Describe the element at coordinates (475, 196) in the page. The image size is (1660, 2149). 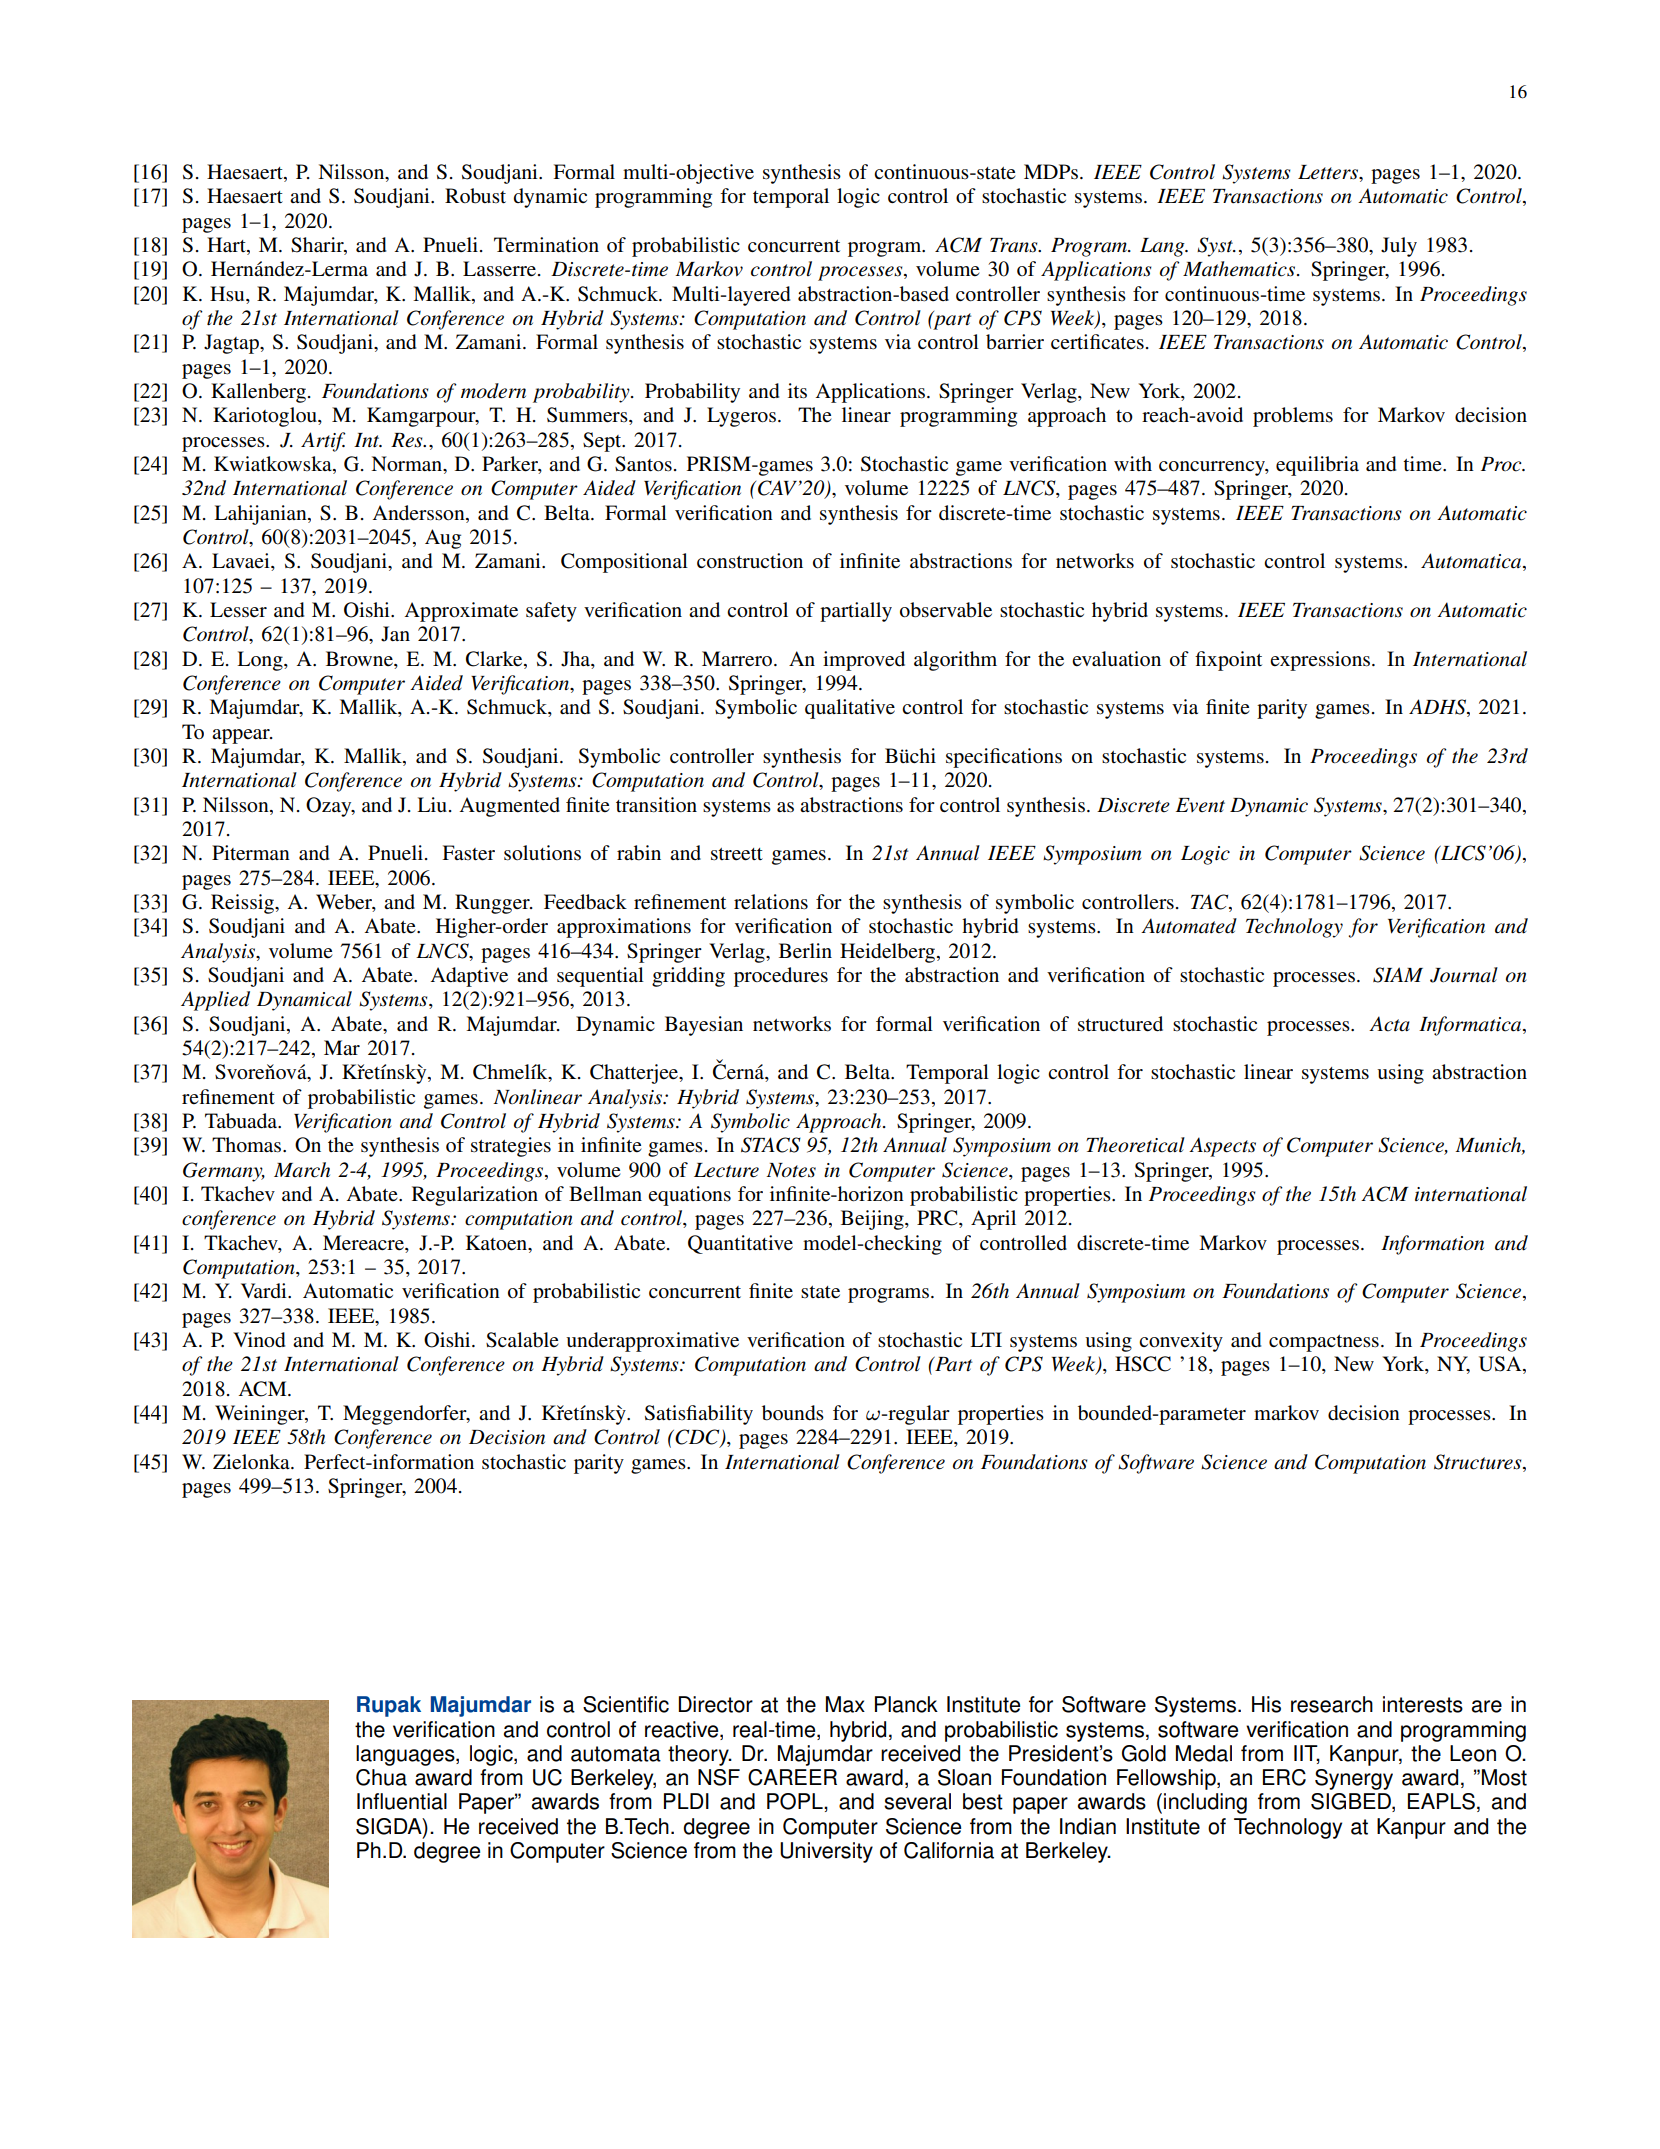
I see `Robust` at that location.
